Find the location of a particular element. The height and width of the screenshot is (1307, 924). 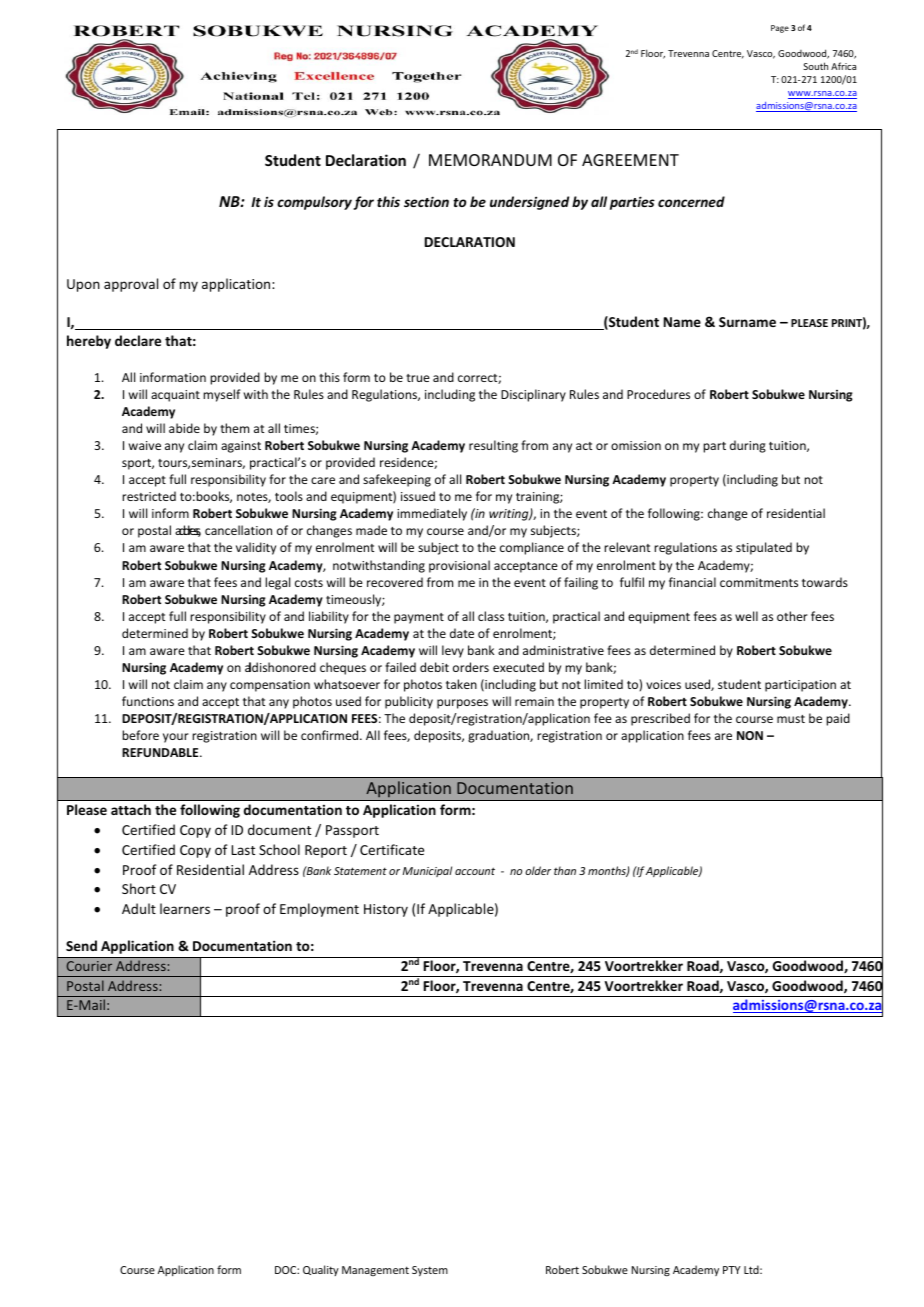

History is located at coordinates (386, 910).
